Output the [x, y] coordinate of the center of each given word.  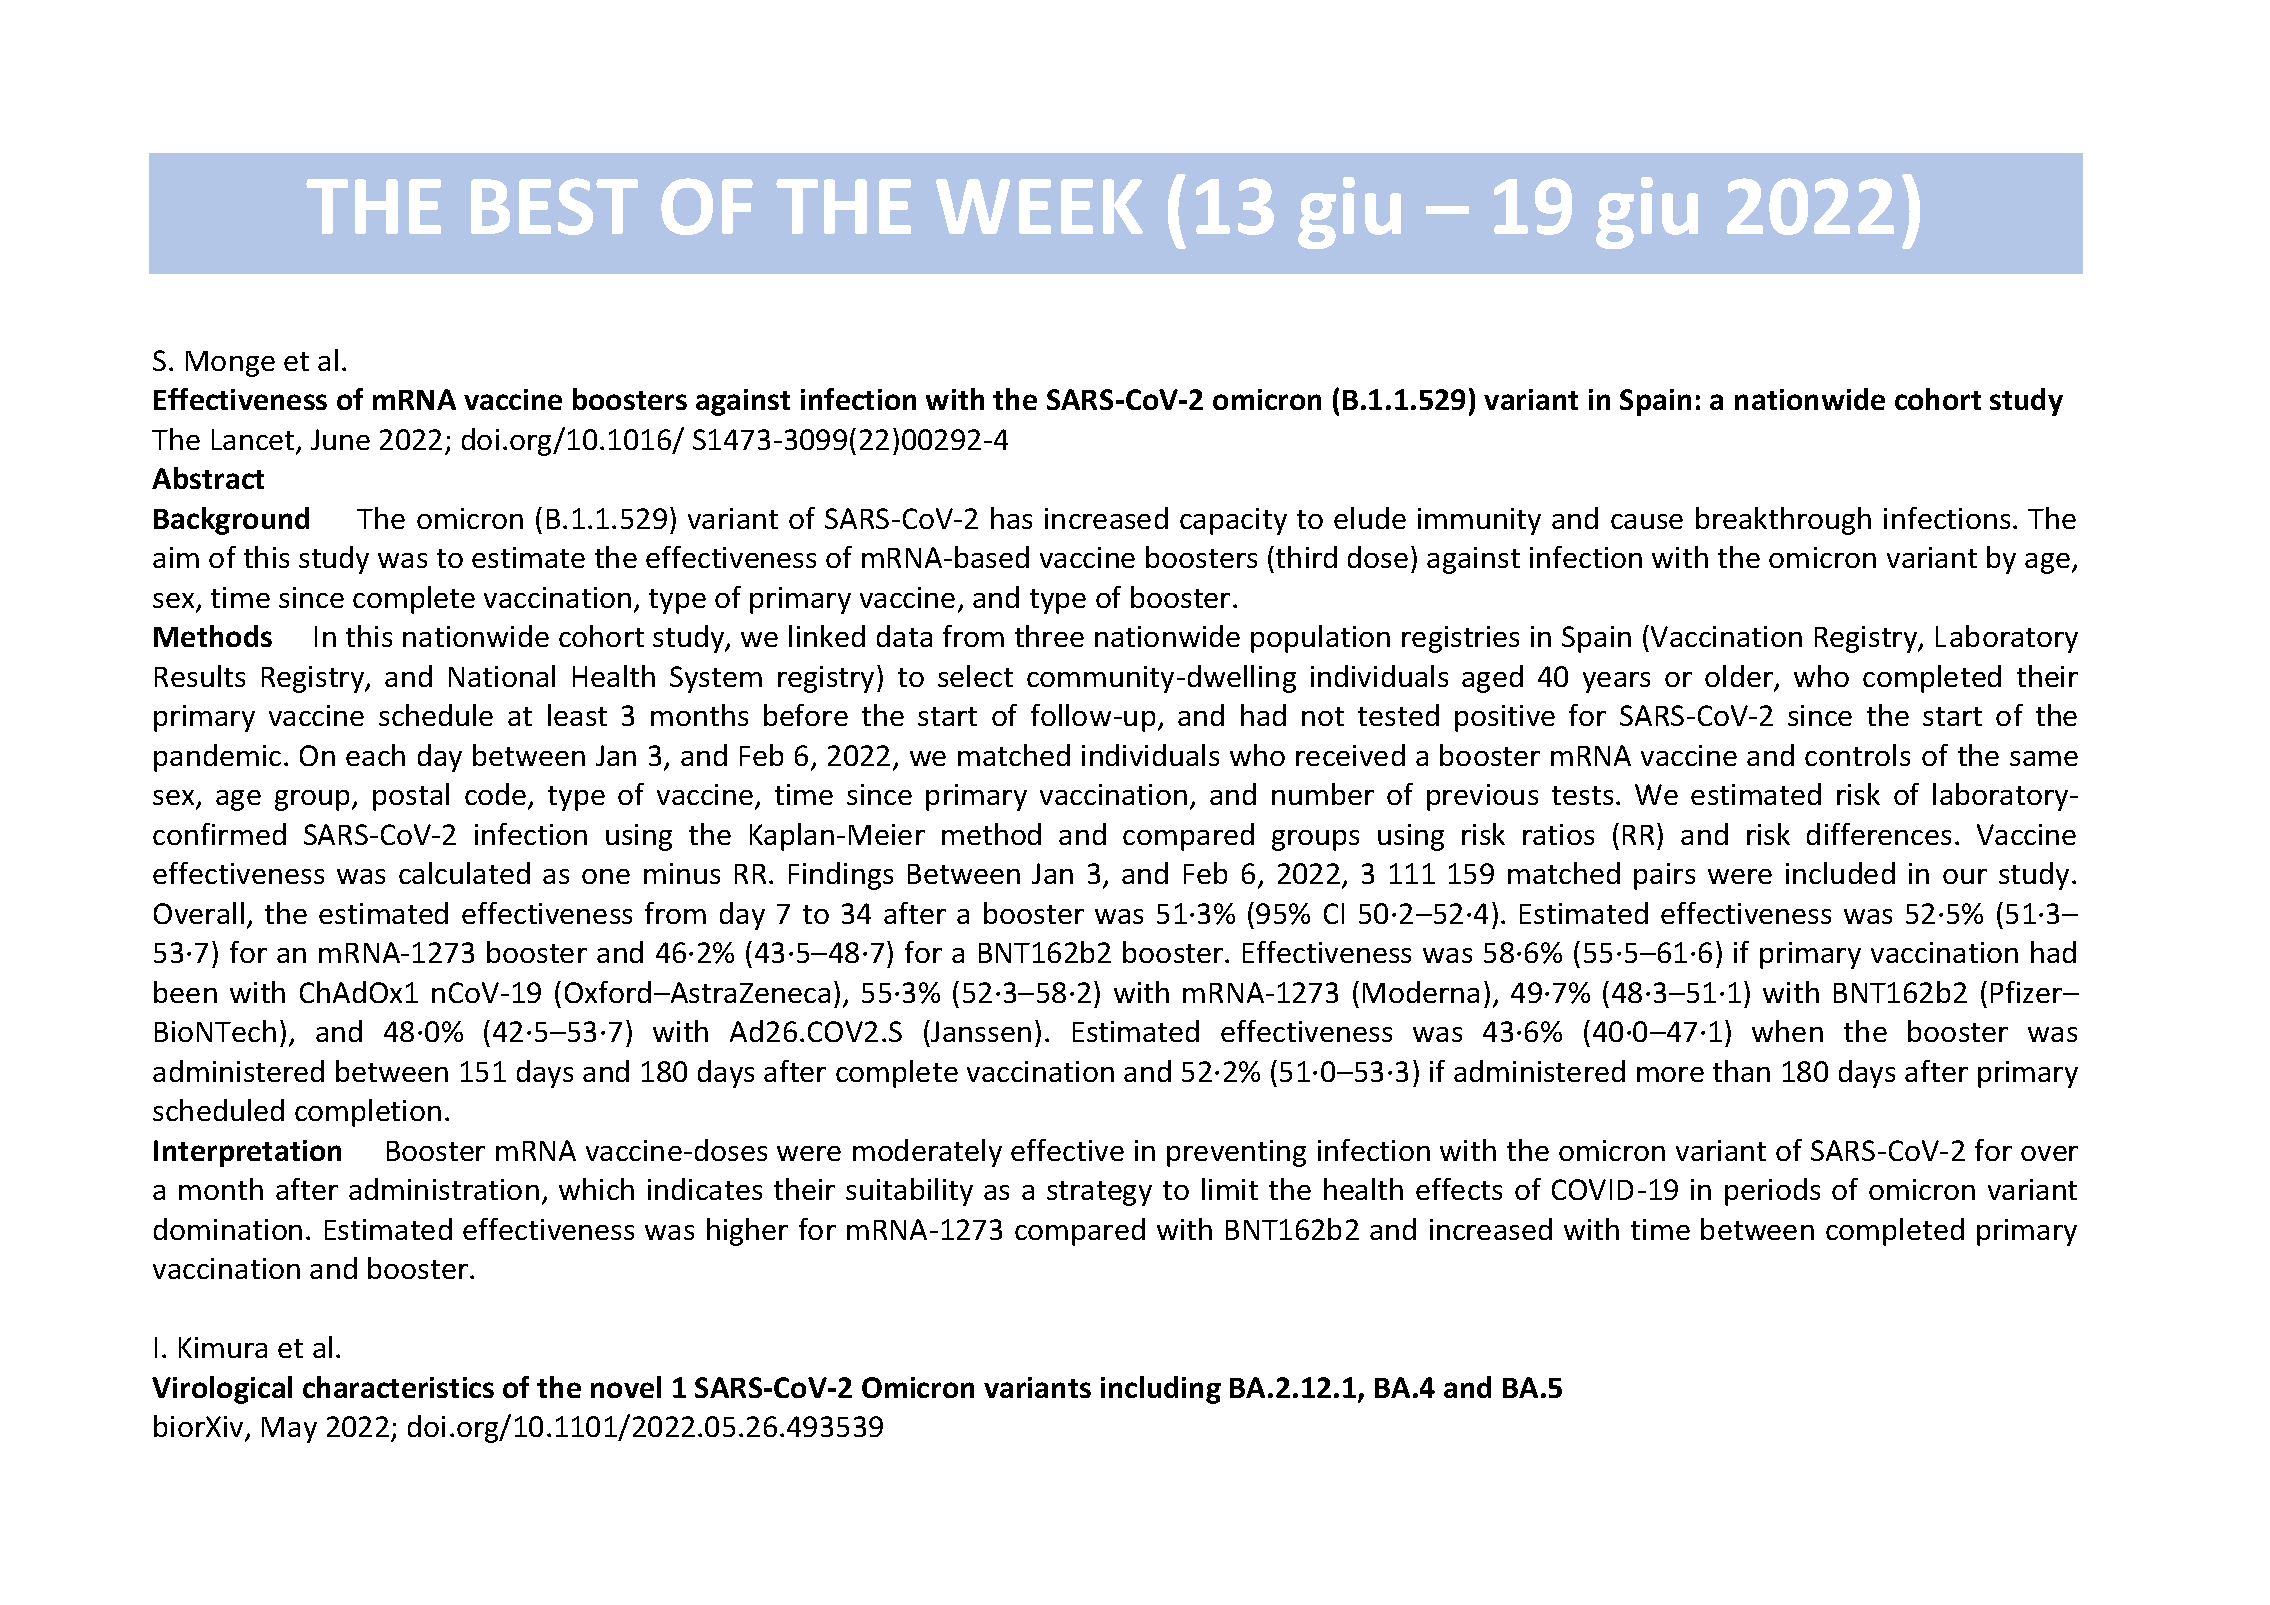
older [1740, 677]
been [185, 992]
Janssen [980, 1031]
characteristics [398, 1387]
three [1049, 636]
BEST [554, 206]
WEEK [1039, 206]
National [502, 676]
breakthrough [1783, 521]
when [1787, 1031]
